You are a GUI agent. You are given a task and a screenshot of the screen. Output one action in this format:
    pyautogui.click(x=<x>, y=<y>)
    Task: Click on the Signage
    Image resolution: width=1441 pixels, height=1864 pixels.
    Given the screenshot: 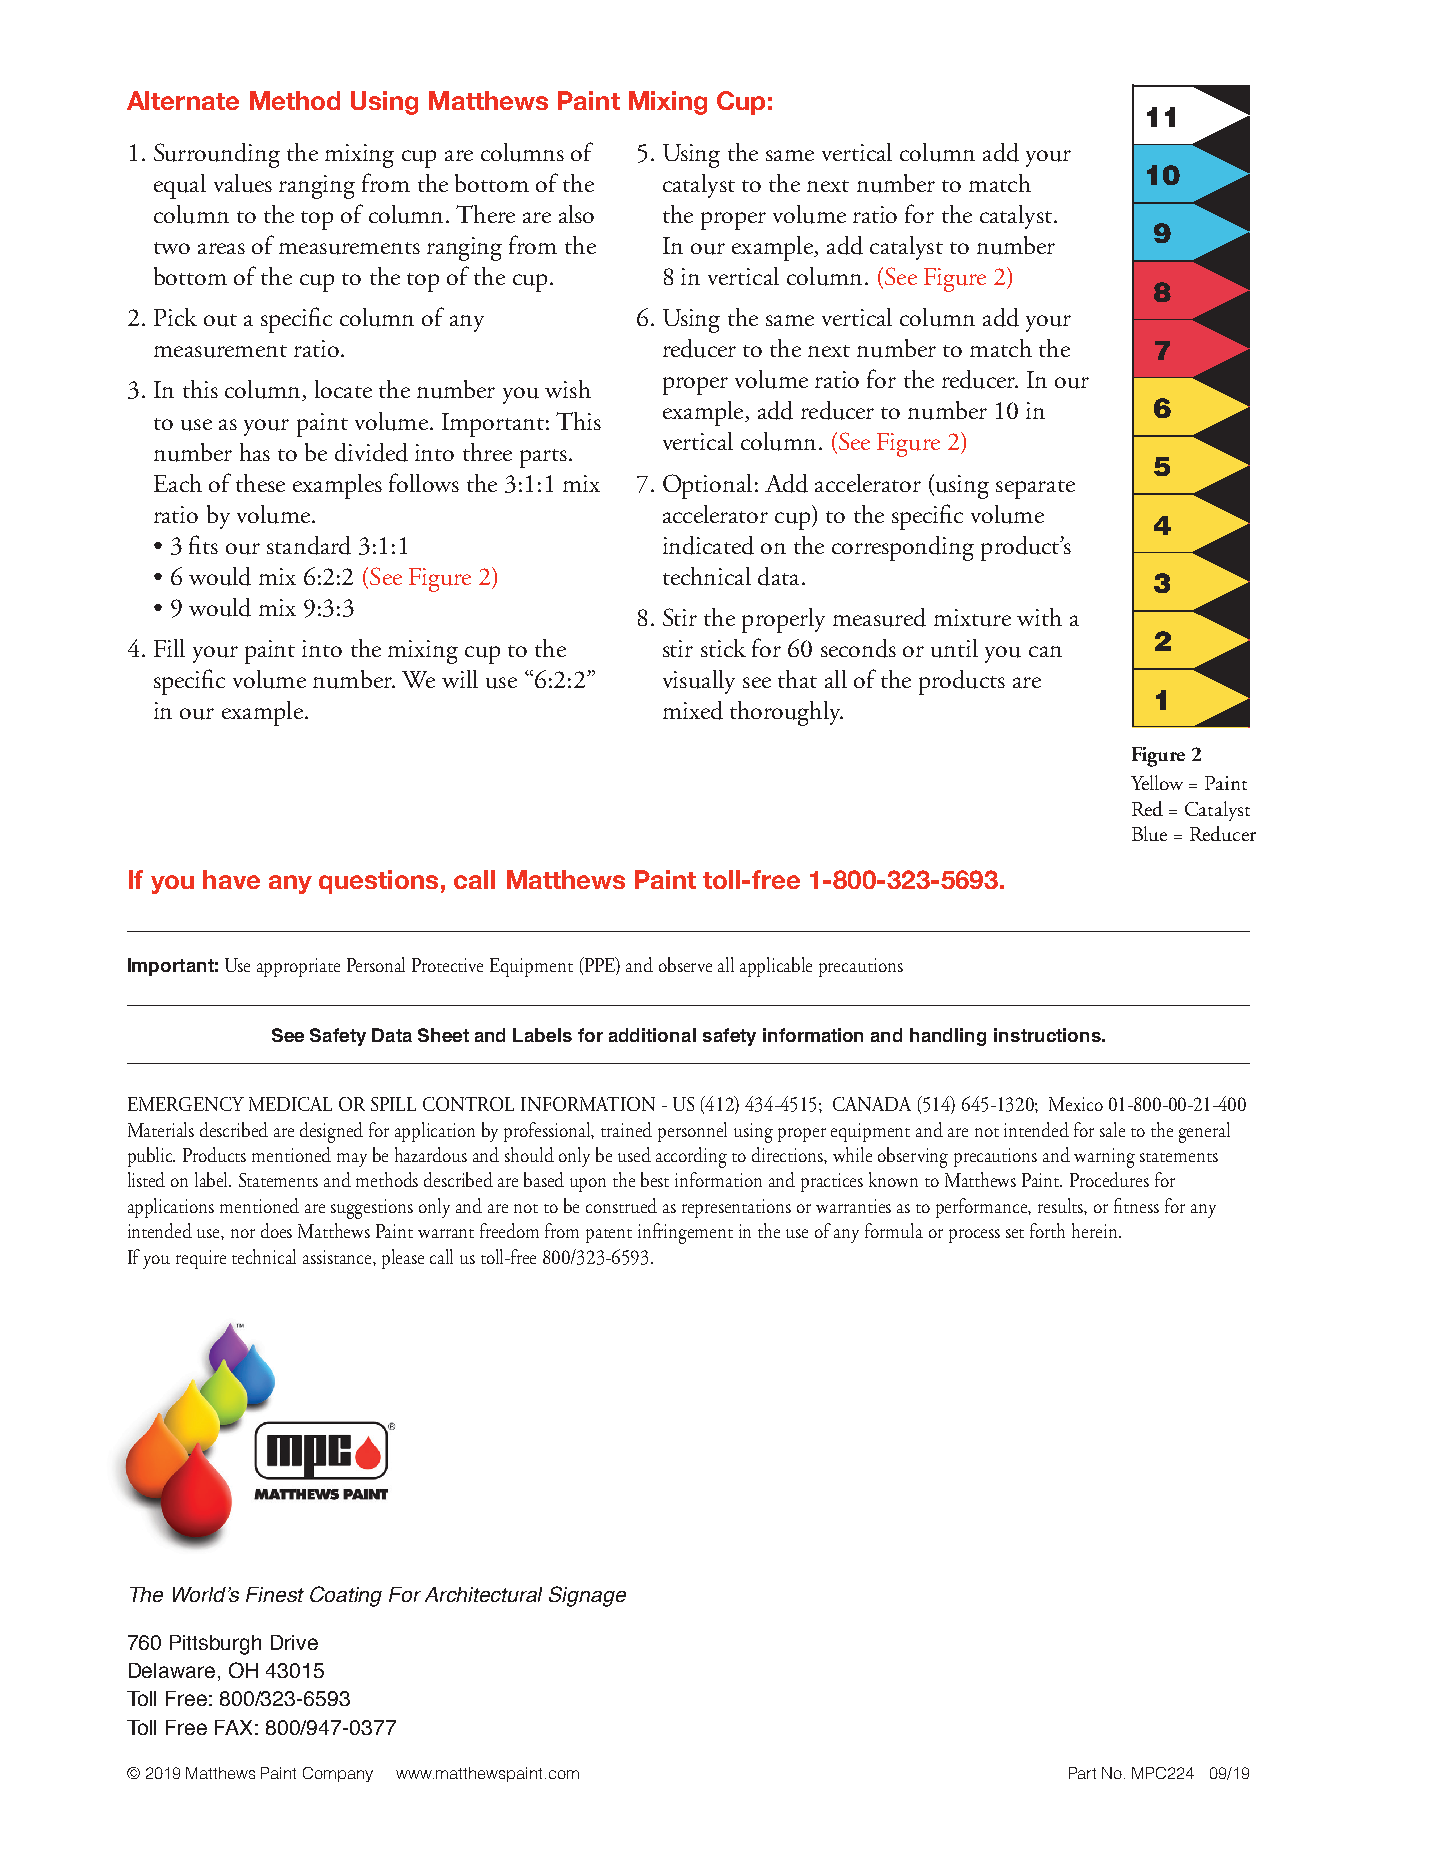 What is the action you would take?
    pyautogui.click(x=587, y=1596)
